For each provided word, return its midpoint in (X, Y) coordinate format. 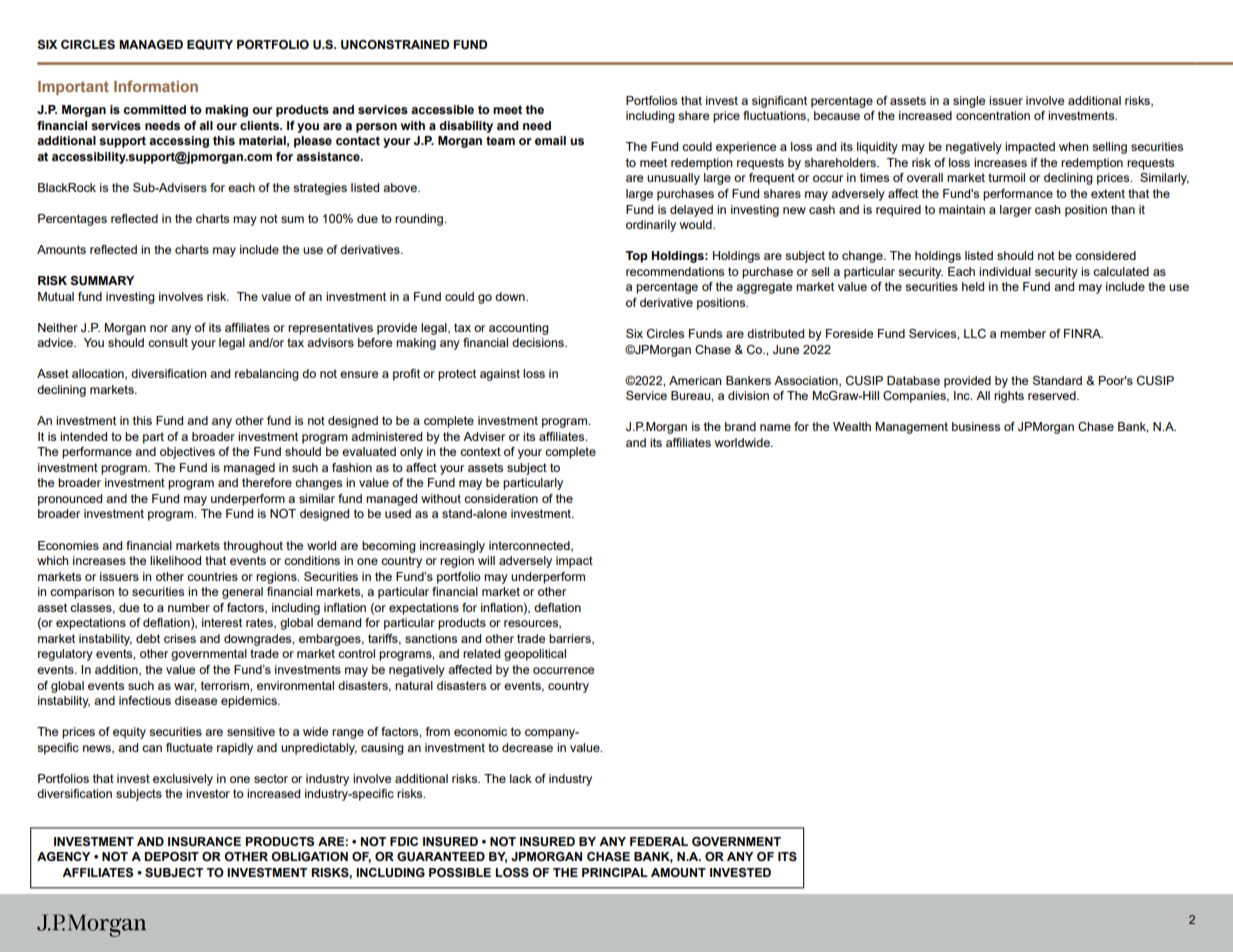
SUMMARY (102, 281)
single (969, 102)
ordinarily (651, 226)
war (185, 687)
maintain (962, 209)
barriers (571, 639)
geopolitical (535, 655)
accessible (442, 110)
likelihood (175, 560)
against (500, 375)
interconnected (530, 546)
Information (156, 86)
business (976, 426)
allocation (99, 374)
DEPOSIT (171, 857)
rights (1009, 397)
